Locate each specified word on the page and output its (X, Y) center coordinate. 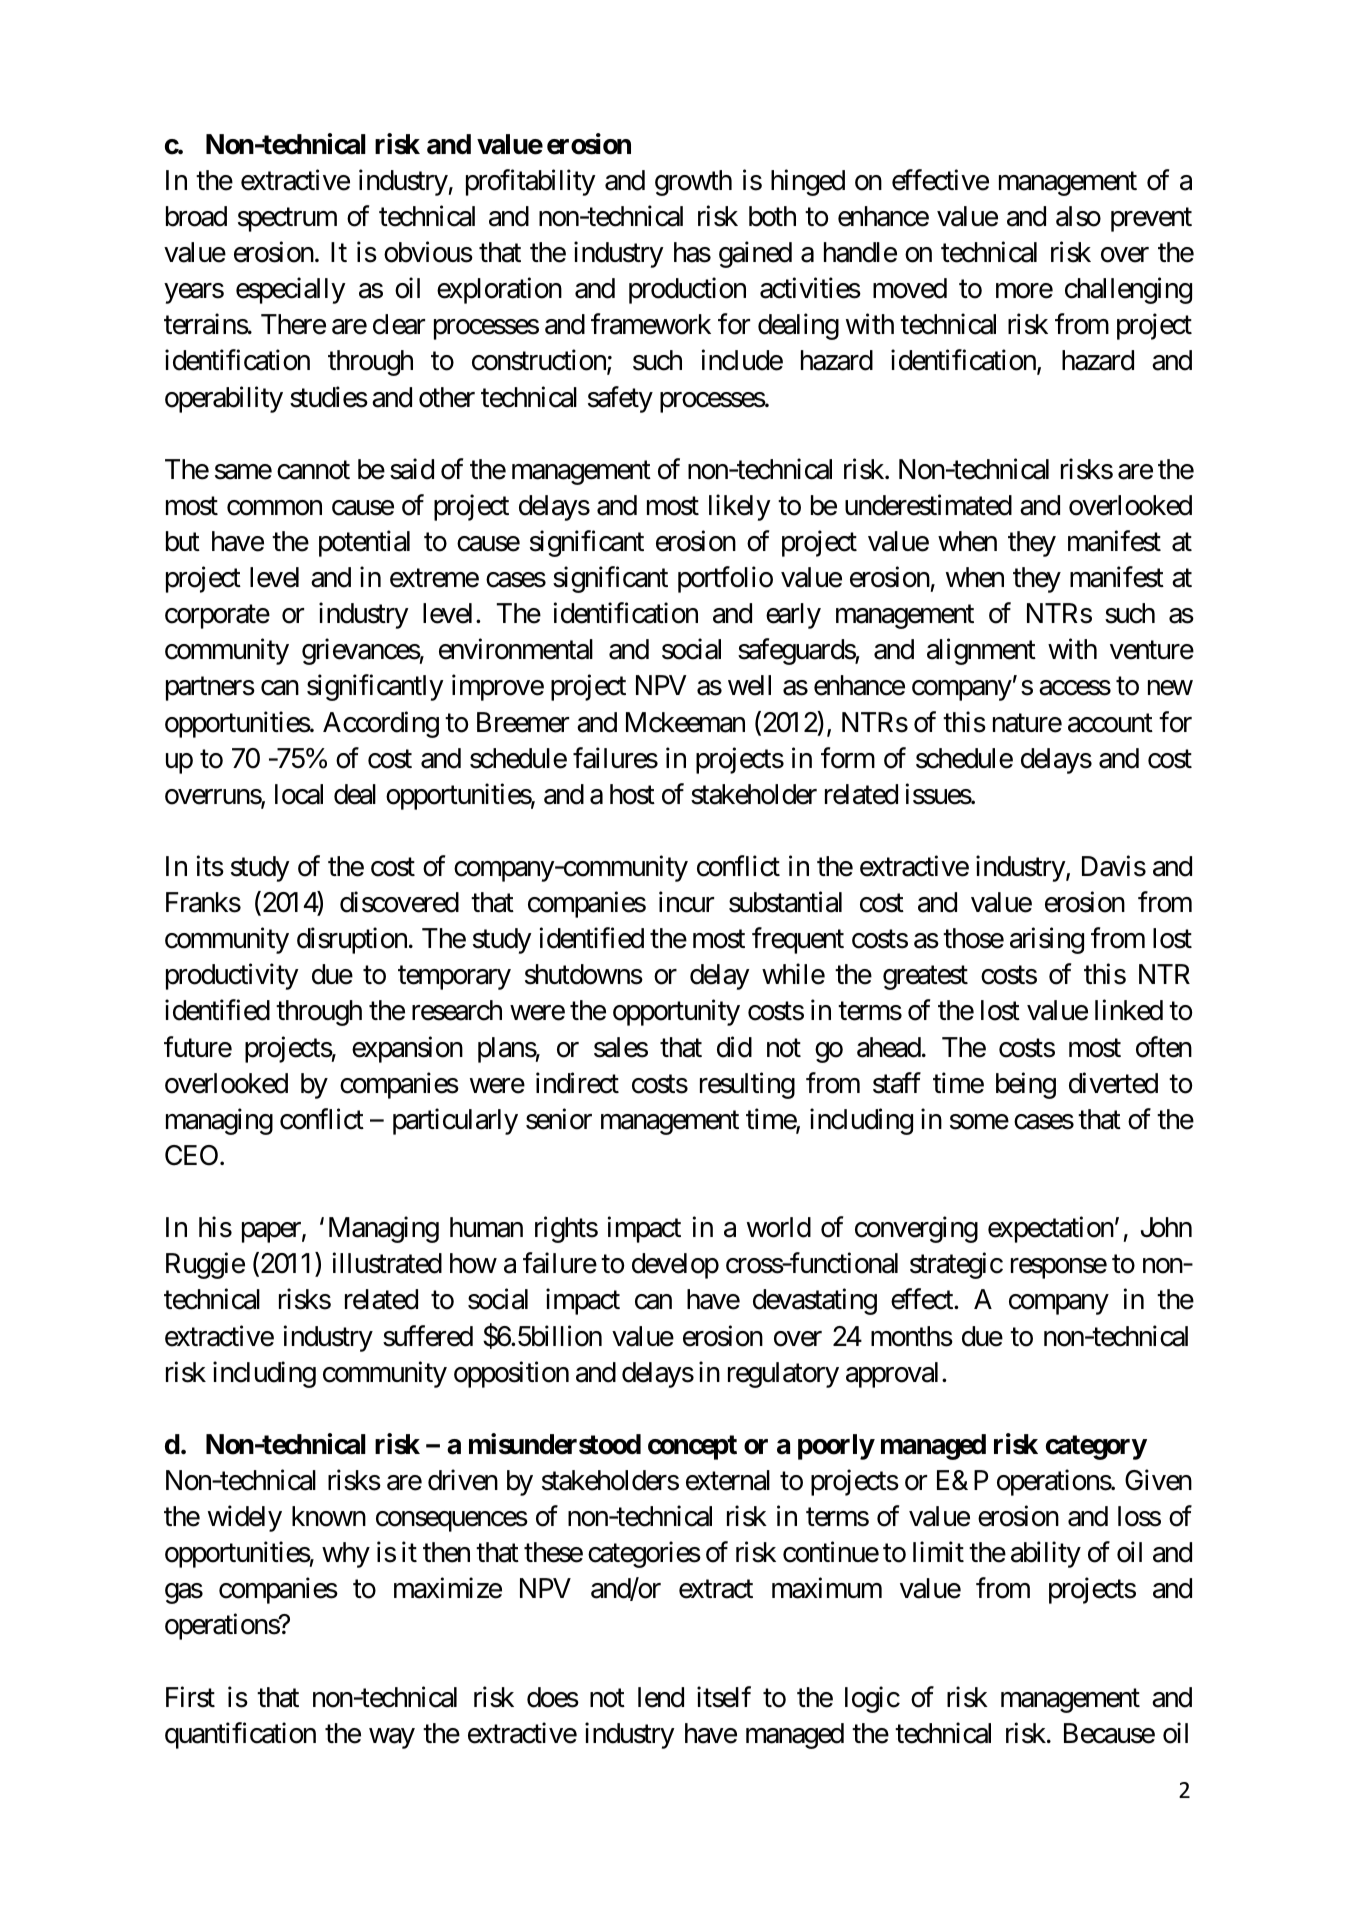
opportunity (676, 1013)
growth (693, 183)
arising (1047, 941)
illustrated (387, 1263)
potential (364, 543)
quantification (240, 1735)
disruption (352, 941)
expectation (1051, 1230)
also (1078, 216)
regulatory (783, 1375)
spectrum (287, 220)
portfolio (725, 580)
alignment (981, 652)
